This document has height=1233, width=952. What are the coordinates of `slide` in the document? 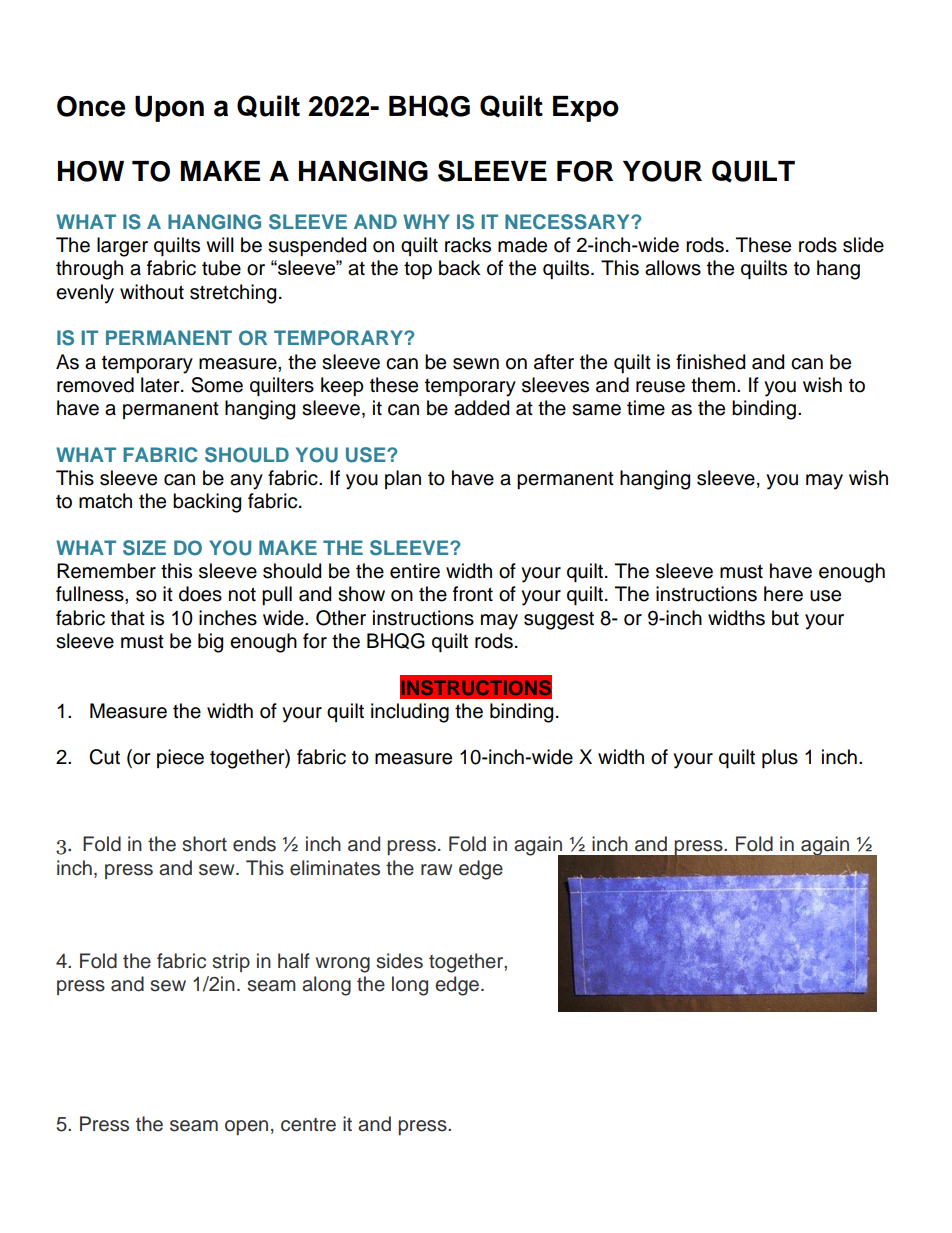 It's located at (863, 245).
